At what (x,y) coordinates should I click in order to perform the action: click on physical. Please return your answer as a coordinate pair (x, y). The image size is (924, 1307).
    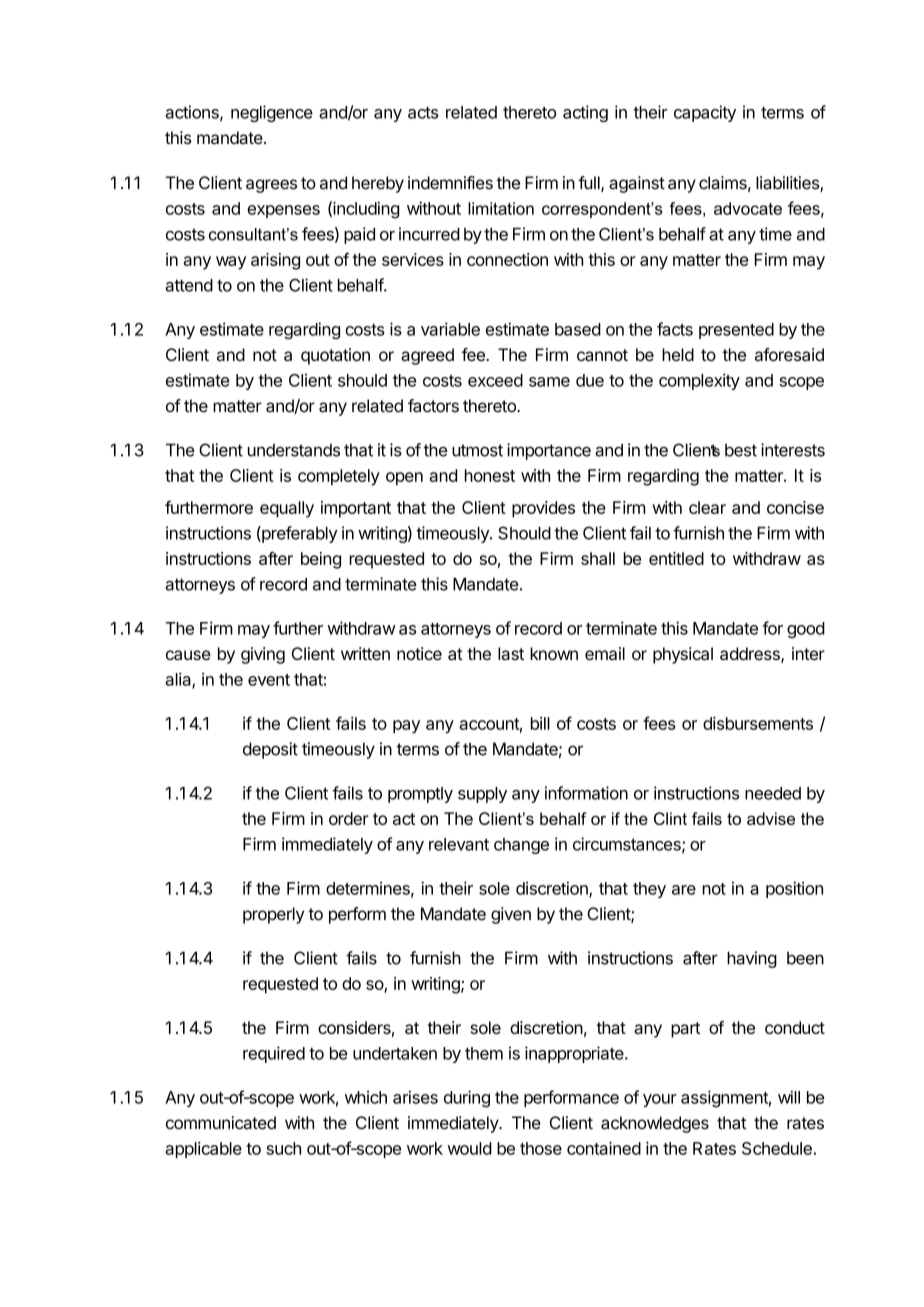
    Looking at the image, I should click on (683, 655).
